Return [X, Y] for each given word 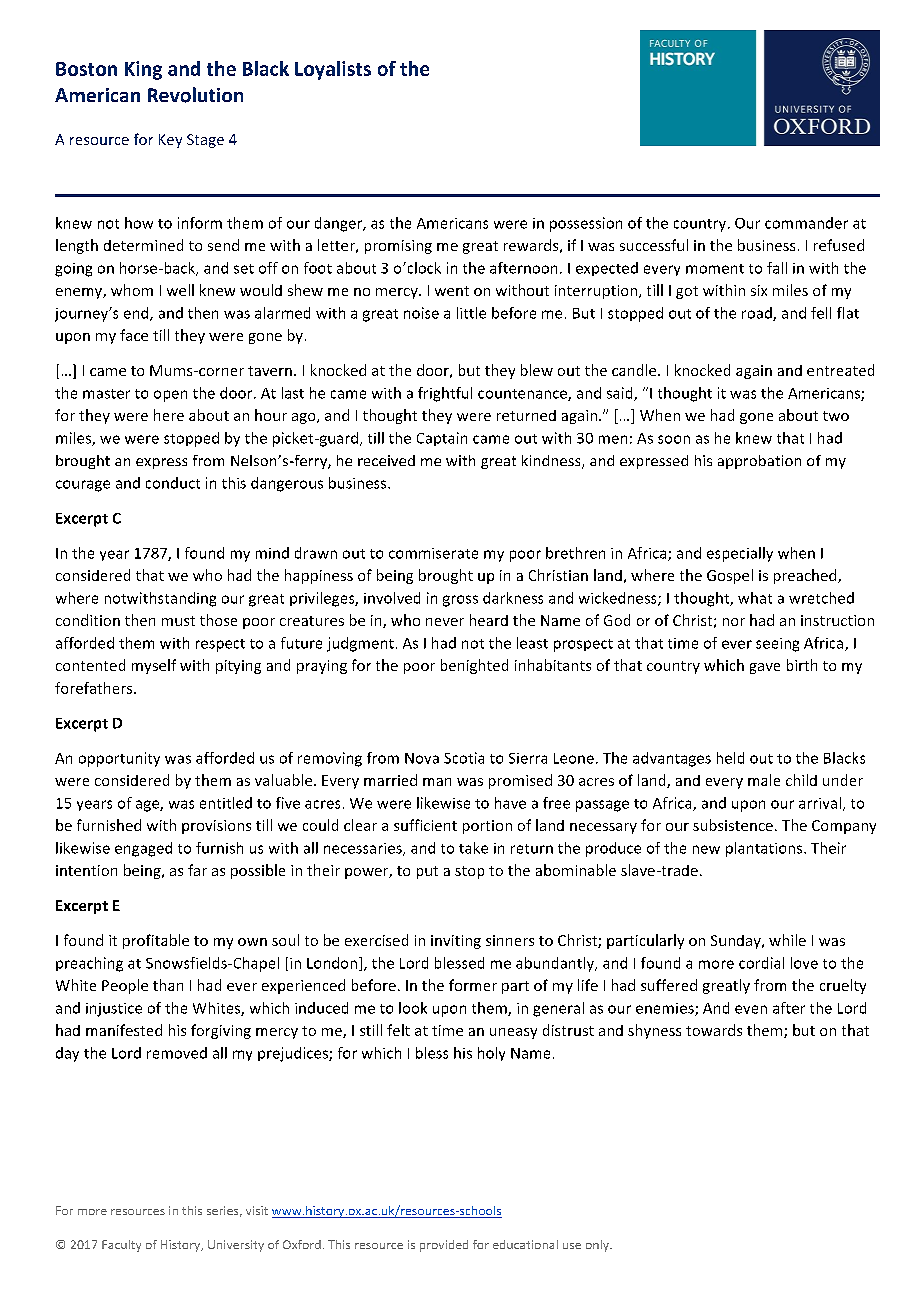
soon [674, 439]
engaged [143, 849]
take [473, 848]
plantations [765, 849]
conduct [173, 483]
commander [806, 223]
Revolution [195, 95]
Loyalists [333, 70]
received [386, 460]
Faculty [121, 1246]
